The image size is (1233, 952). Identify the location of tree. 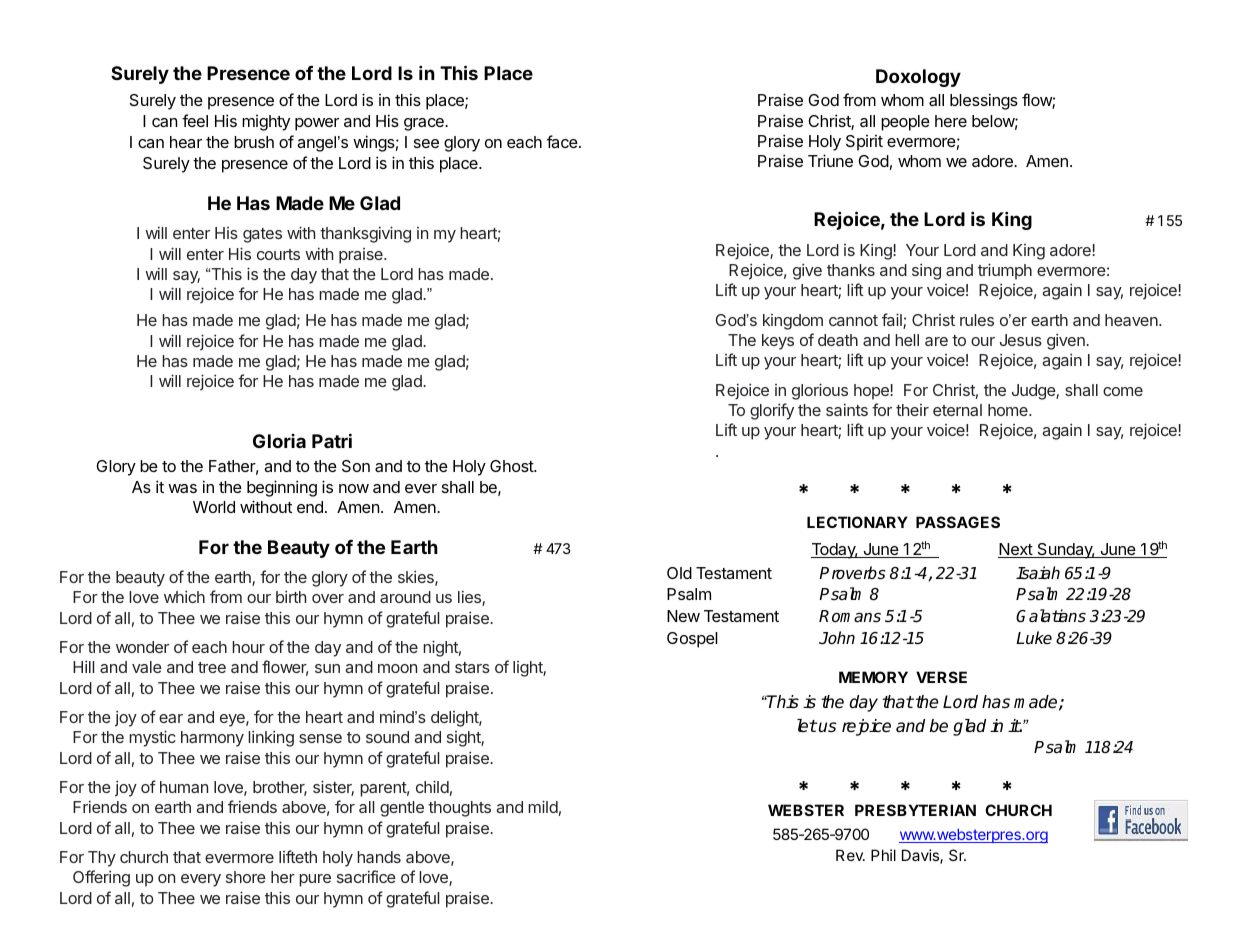
(212, 667).
